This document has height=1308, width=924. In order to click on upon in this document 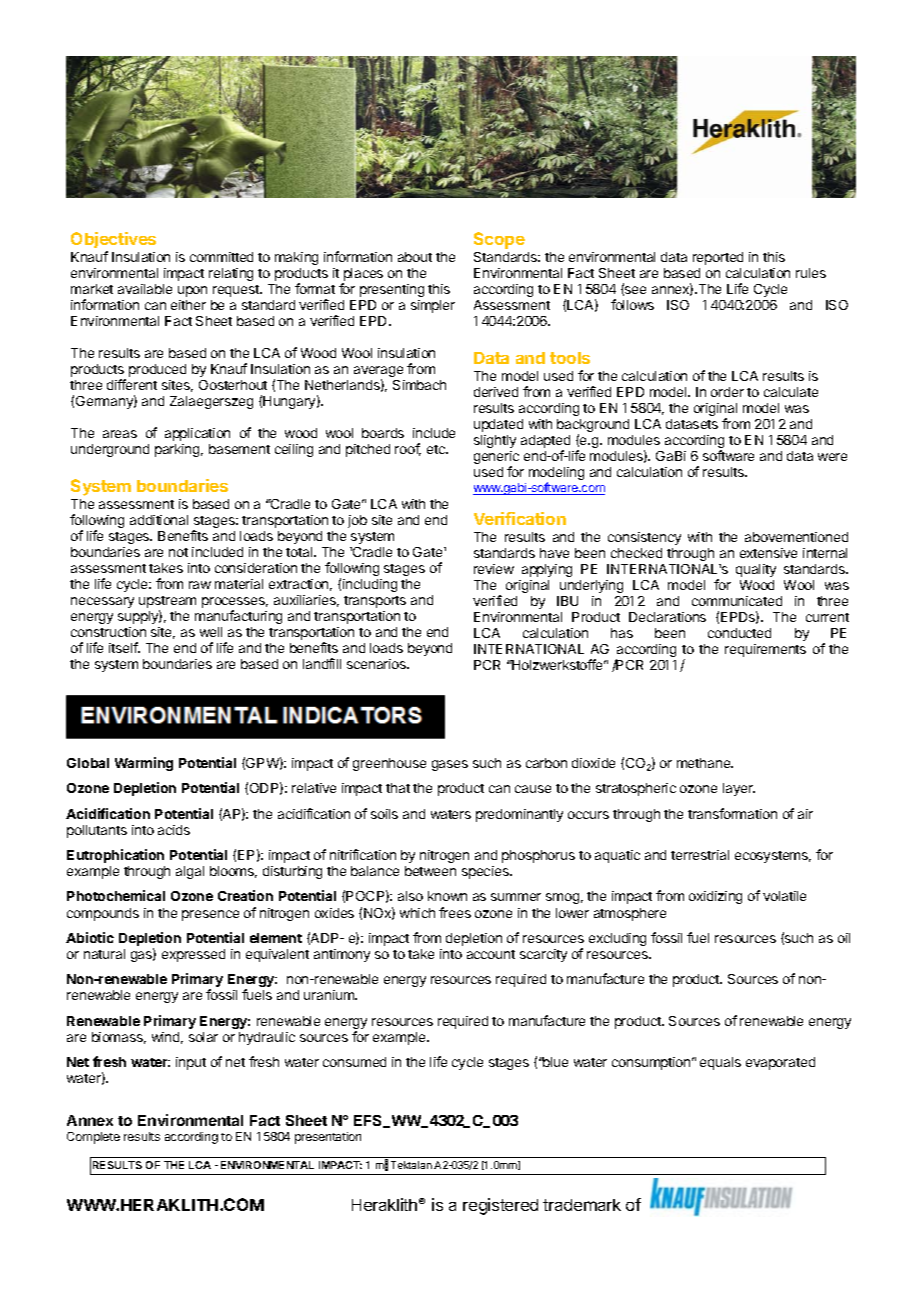, I will do `click(192, 291)`.
